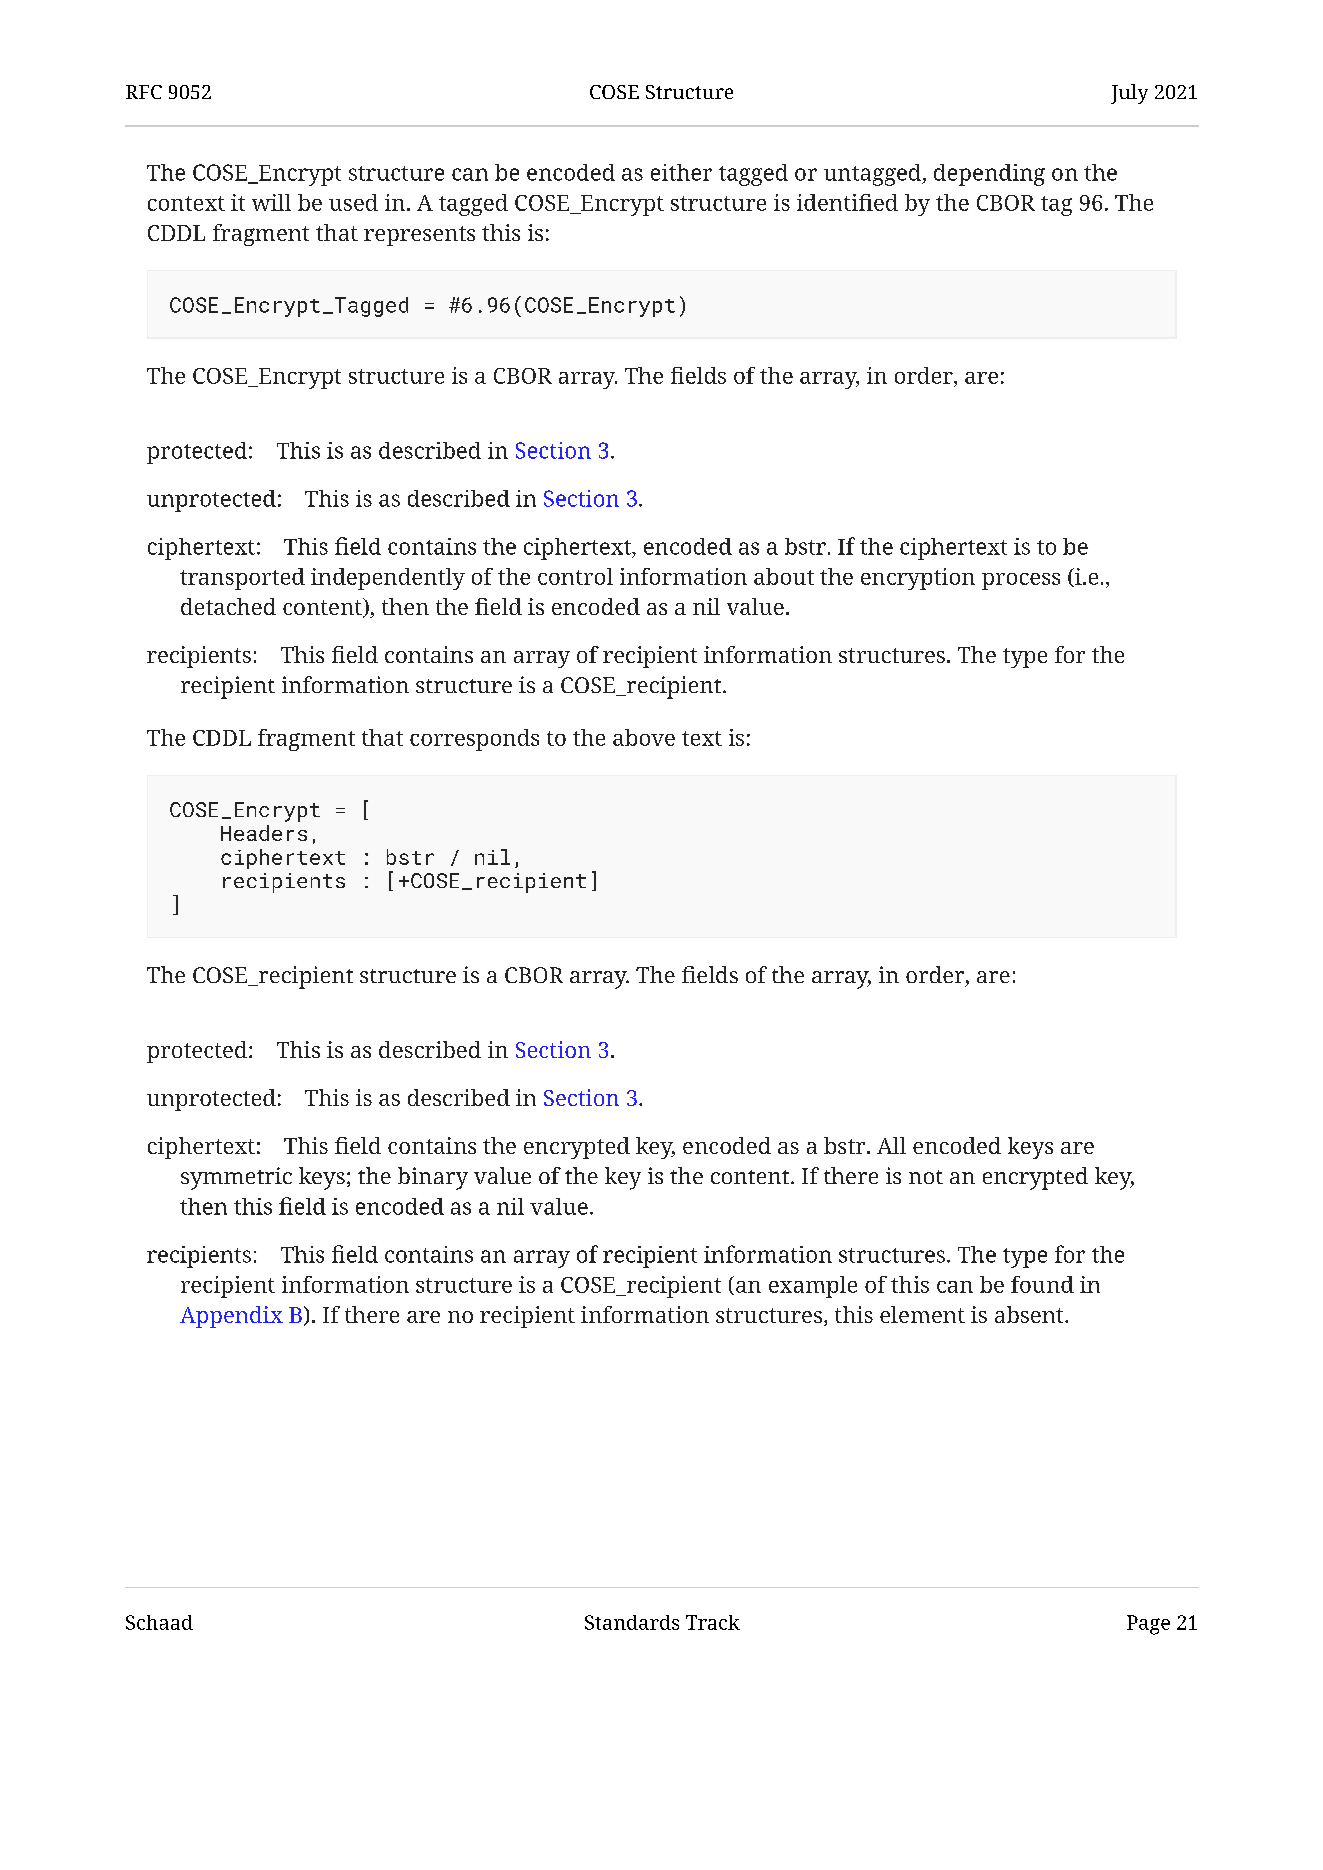  Describe the element at coordinates (1021, 581) in the page. I see `process` at that location.
